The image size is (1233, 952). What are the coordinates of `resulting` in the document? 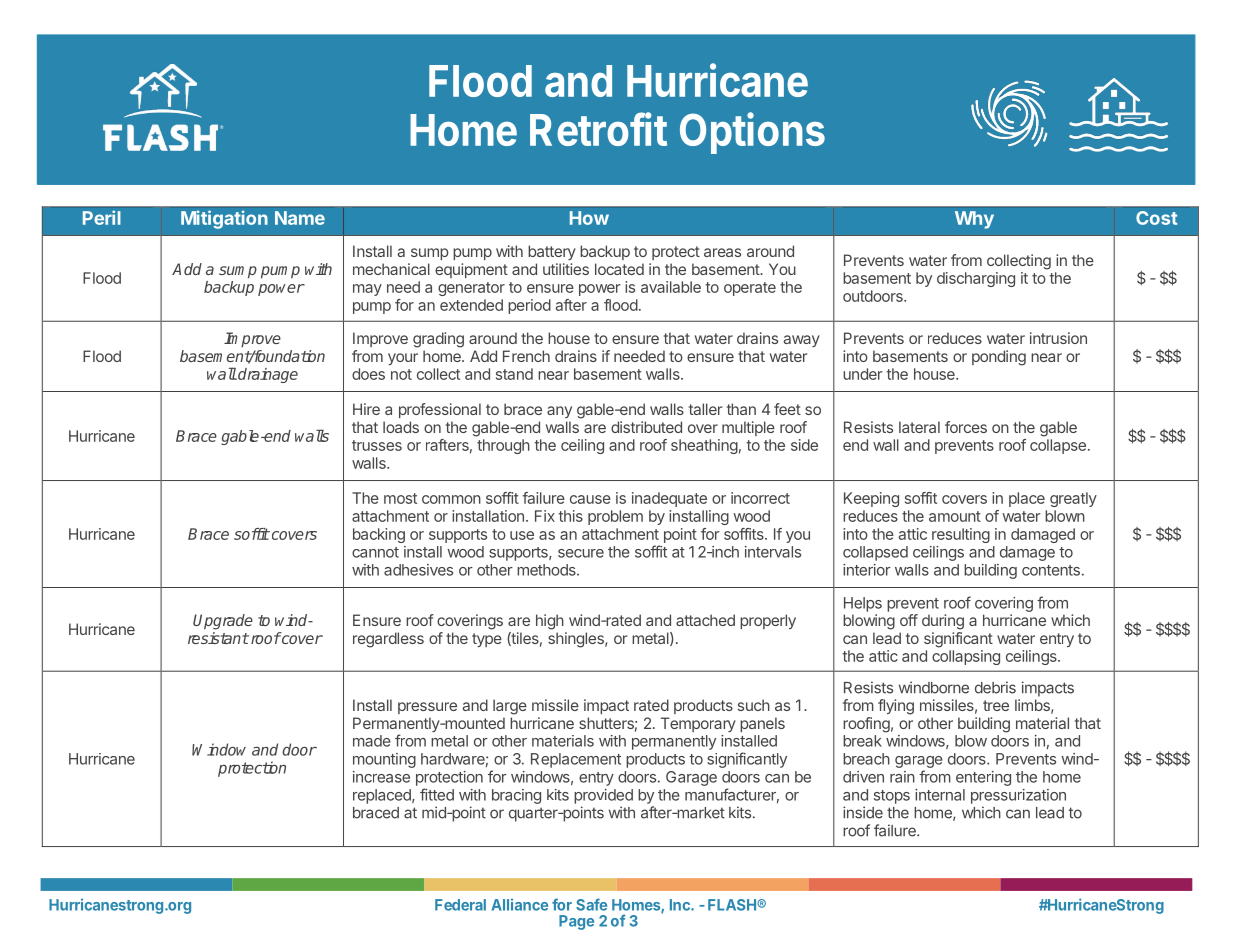 It's located at (961, 535).
